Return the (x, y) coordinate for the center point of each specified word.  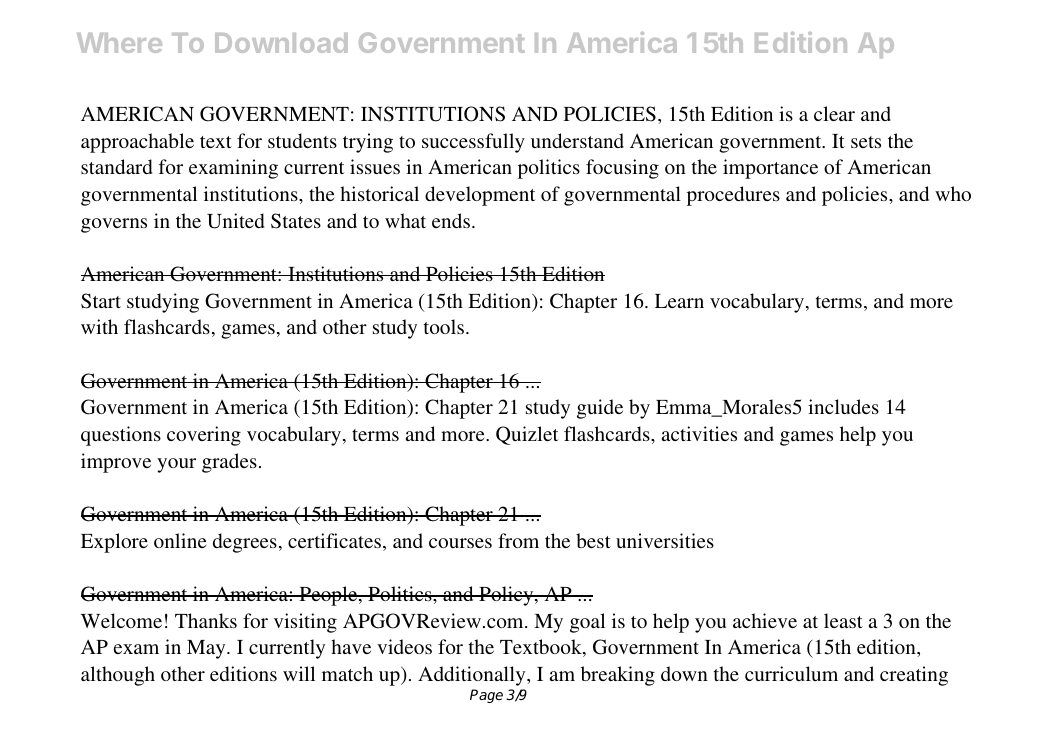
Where (119, 43)
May (207, 649)
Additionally (473, 676)
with (99, 326)
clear (834, 113)
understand (577, 140)
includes (843, 406)
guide (600, 409)
